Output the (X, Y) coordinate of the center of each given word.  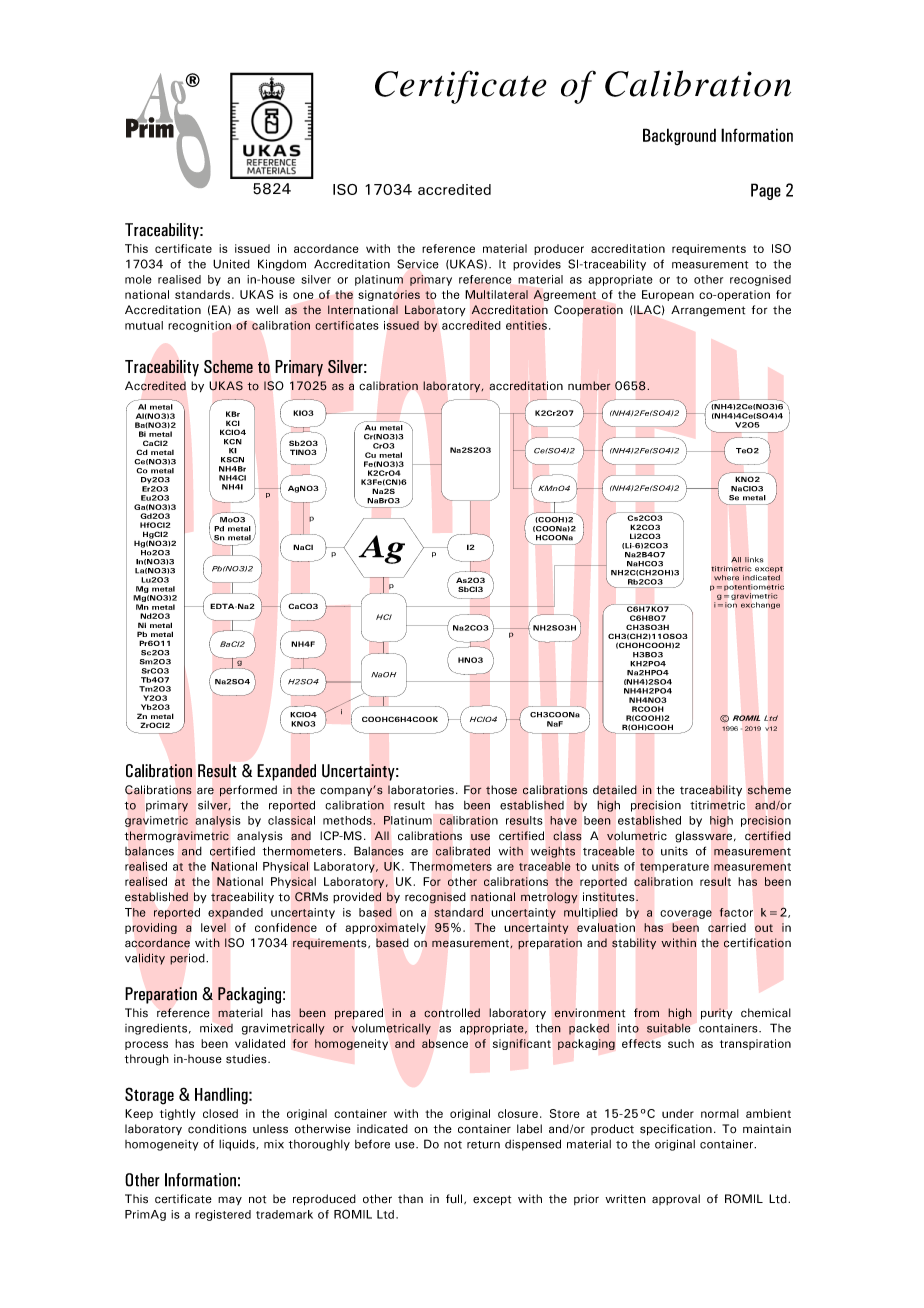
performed (248, 791)
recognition (199, 326)
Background (679, 137)
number (589, 386)
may (230, 1200)
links (754, 560)
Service (418, 264)
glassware (703, 837)
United (231, 264)
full (455, 1199)
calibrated (463, 851)
